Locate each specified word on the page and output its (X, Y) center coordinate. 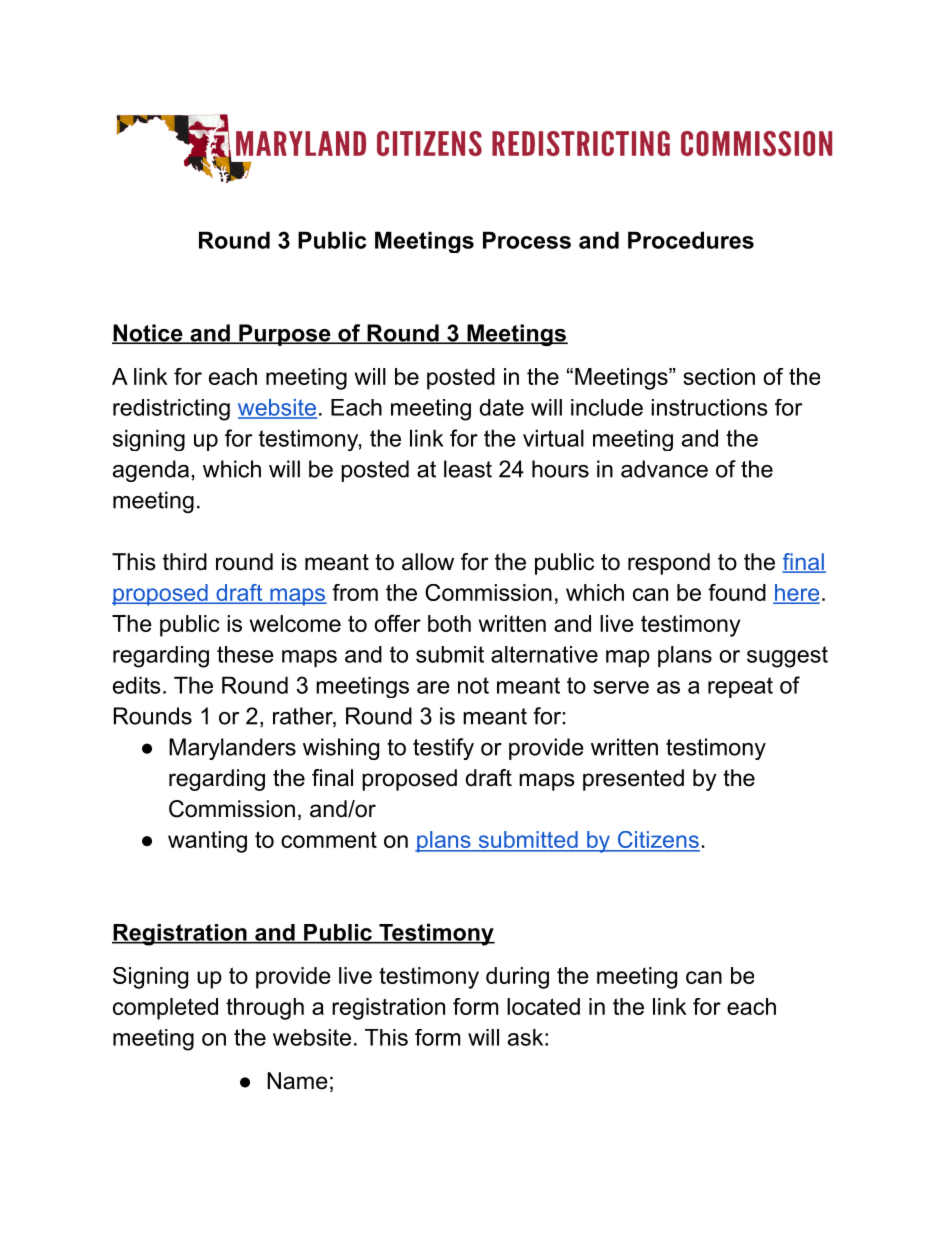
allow (428, 562)
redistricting (171, 410)
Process (527, 240)
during (517, 978)
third (185, 562)
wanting (207, 842)
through (265, 1009)
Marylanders (232, 749)
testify (443, 749)
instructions (709, 407)
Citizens (657, 841)
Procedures (691, 240)
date (502, 407)
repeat (740, 687)
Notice (148, 334)
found (737, 592)
